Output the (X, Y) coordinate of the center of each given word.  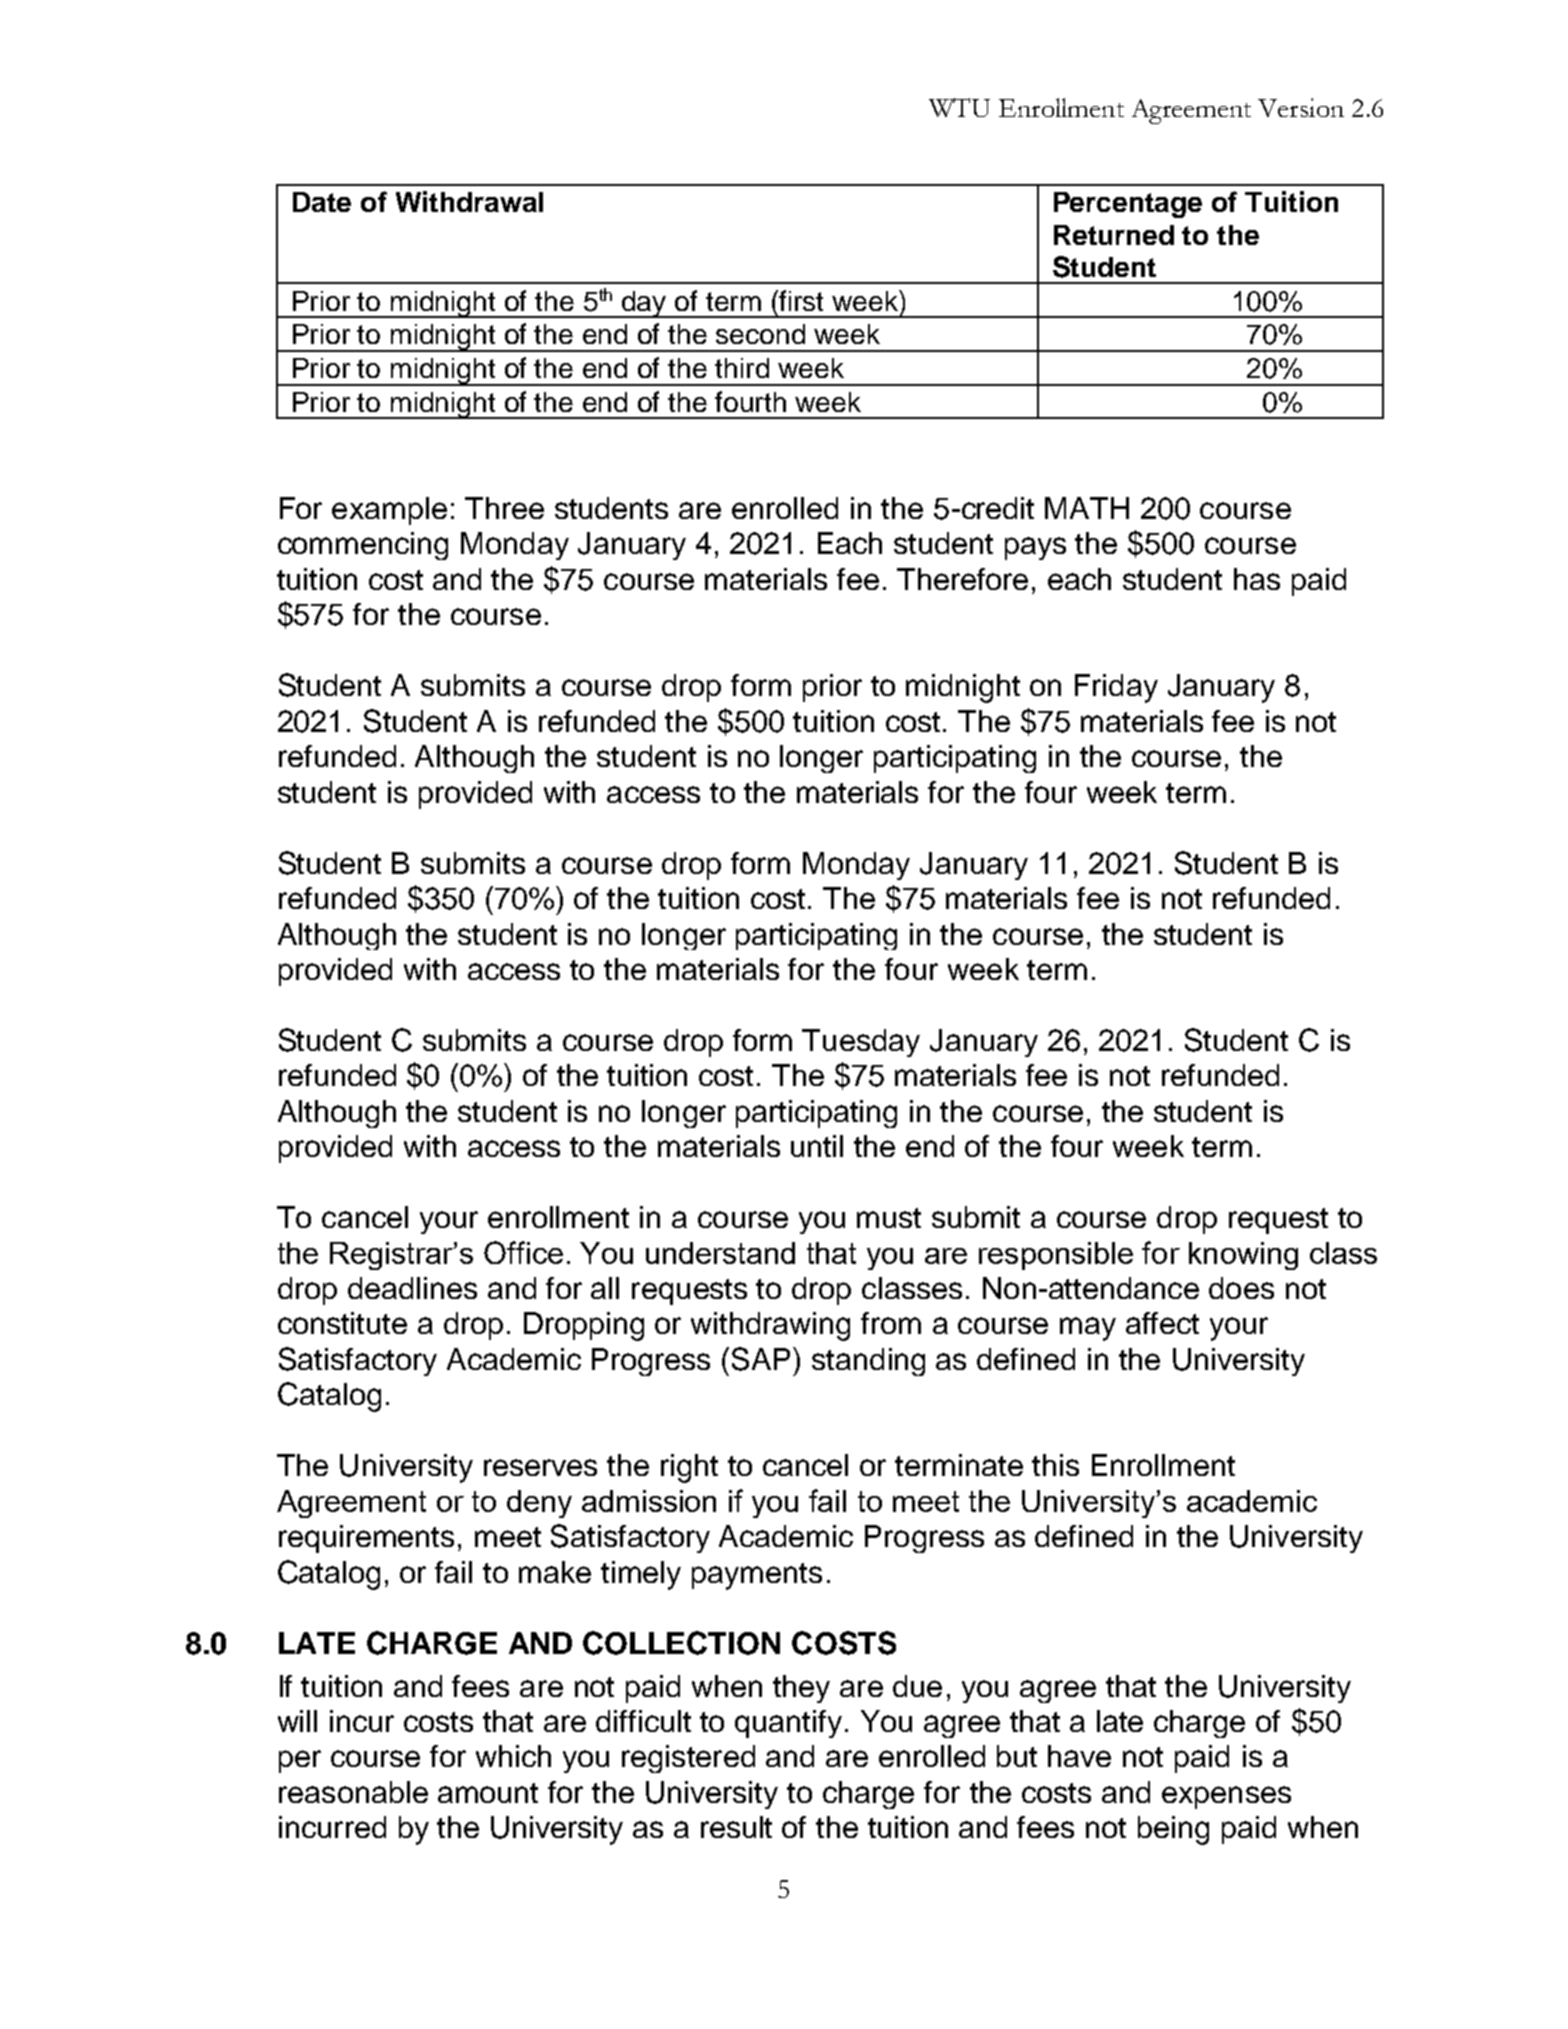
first (800, 300)
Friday (1116, 688)
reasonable (353, 1792)
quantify (788, 1724)
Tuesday (861, 1043)
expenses (1226, 1797)
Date (322, 202)
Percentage (1128, 205)
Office (523, 1252)
